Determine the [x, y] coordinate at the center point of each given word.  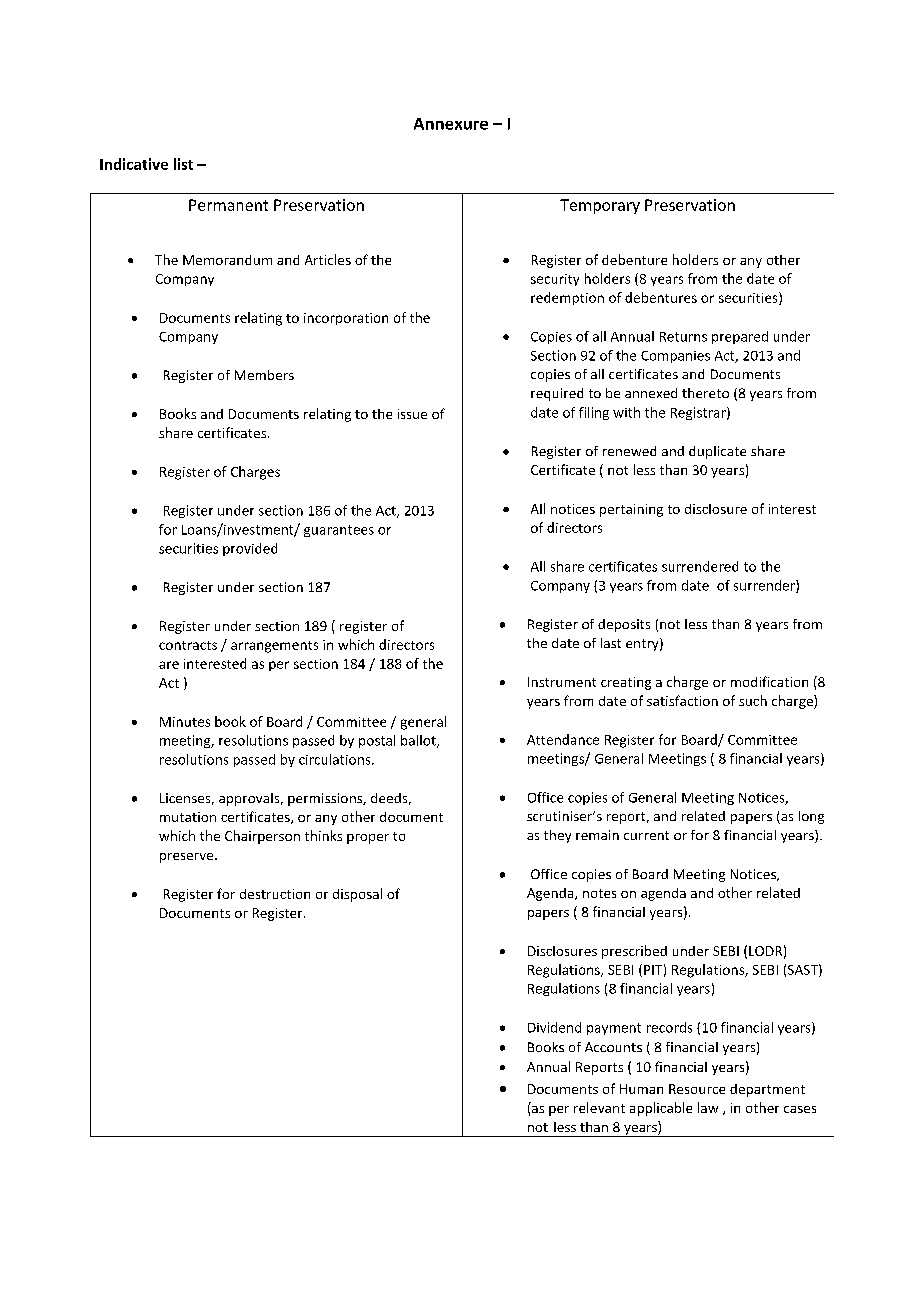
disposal [357, 895]
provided [250, 549]
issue [412, 414]
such [753, 700]
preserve [188, 858]
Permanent [228, 205]
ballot [419, 741]
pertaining [631, 510]
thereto [705, 393]
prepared [740, 337]
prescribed [634, 952]
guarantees [339, 531]
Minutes [185, 722]
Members [264, 375]
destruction [275, 894]
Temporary [600, 206]
